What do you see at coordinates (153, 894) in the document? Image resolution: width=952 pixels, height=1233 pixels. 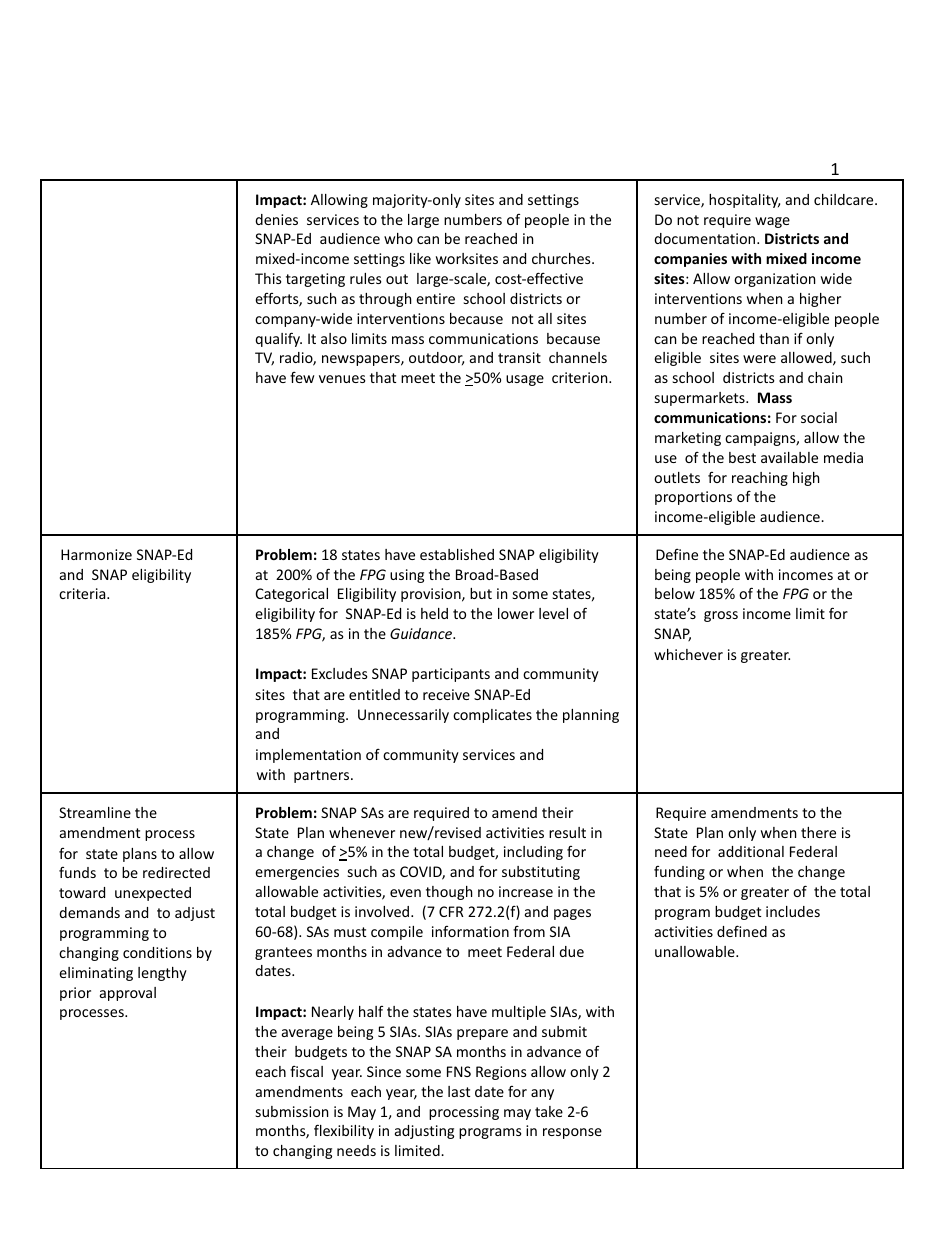 I see `unexpected` at bounding box center [153, 894].
